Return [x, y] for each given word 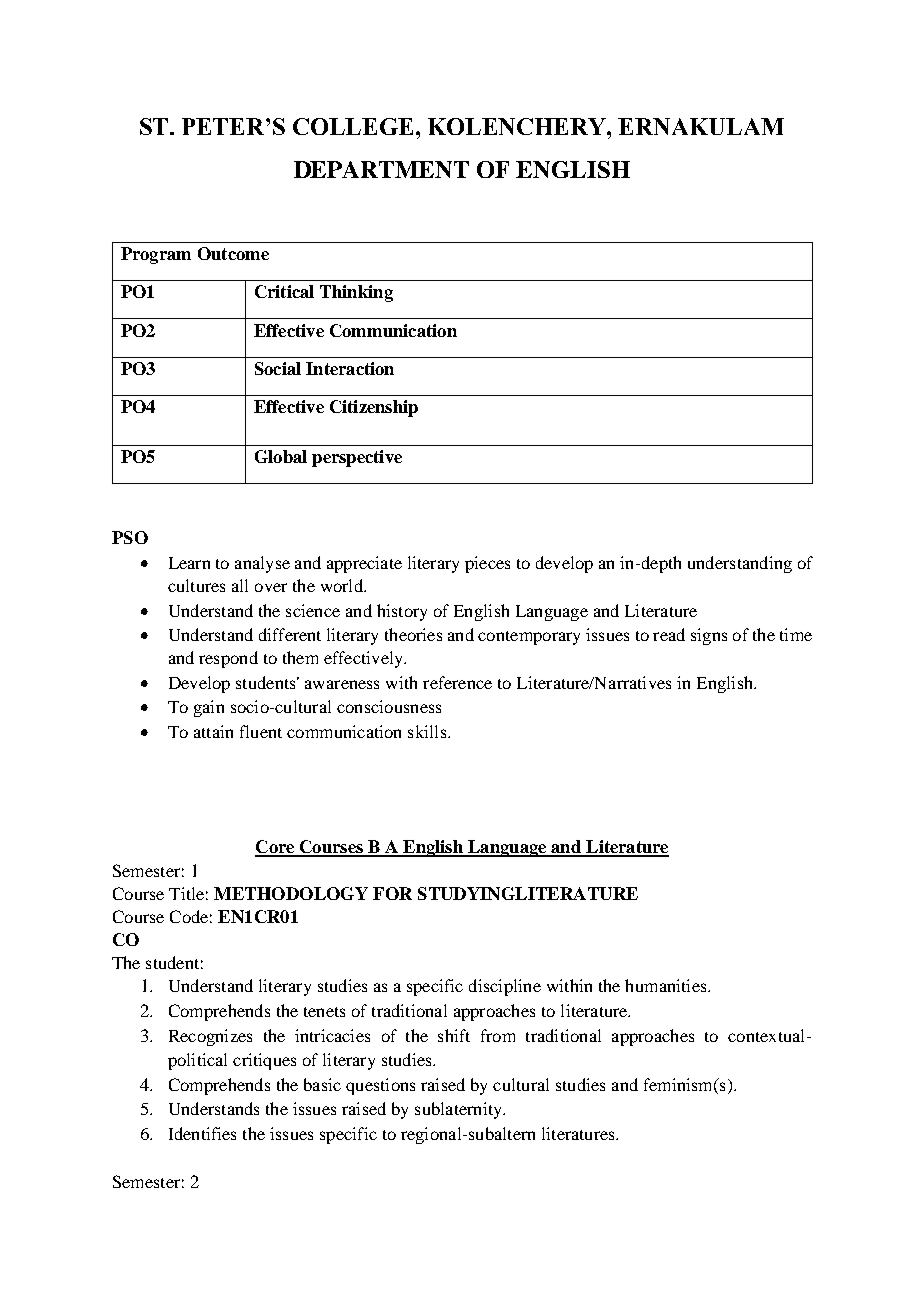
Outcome [233, 253]
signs [709, 636]
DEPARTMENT [381, 169]
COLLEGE [355, 126]
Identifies [202, 1133]
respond [228, 659]
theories [413, 634]
